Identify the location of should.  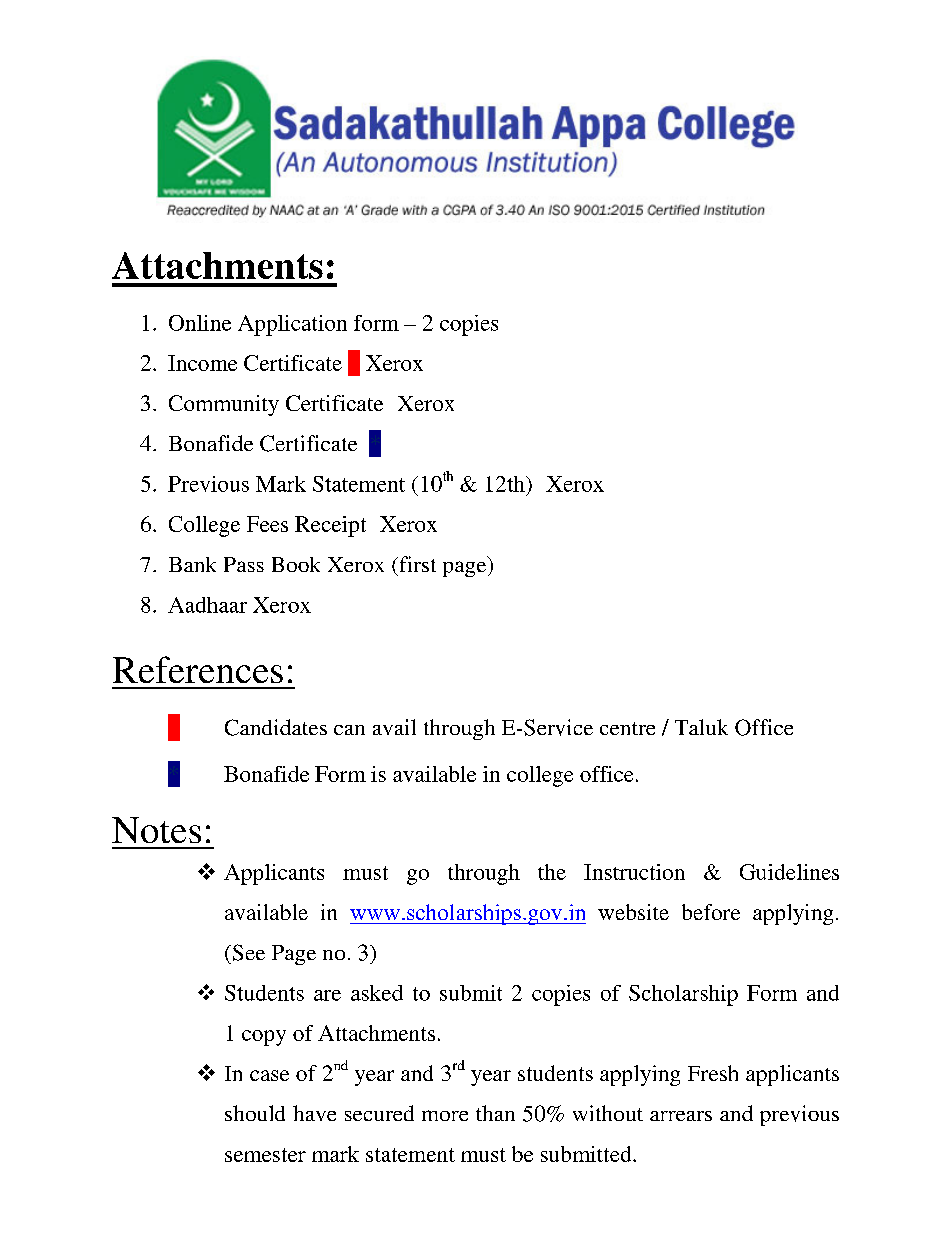
(255, 1113).
